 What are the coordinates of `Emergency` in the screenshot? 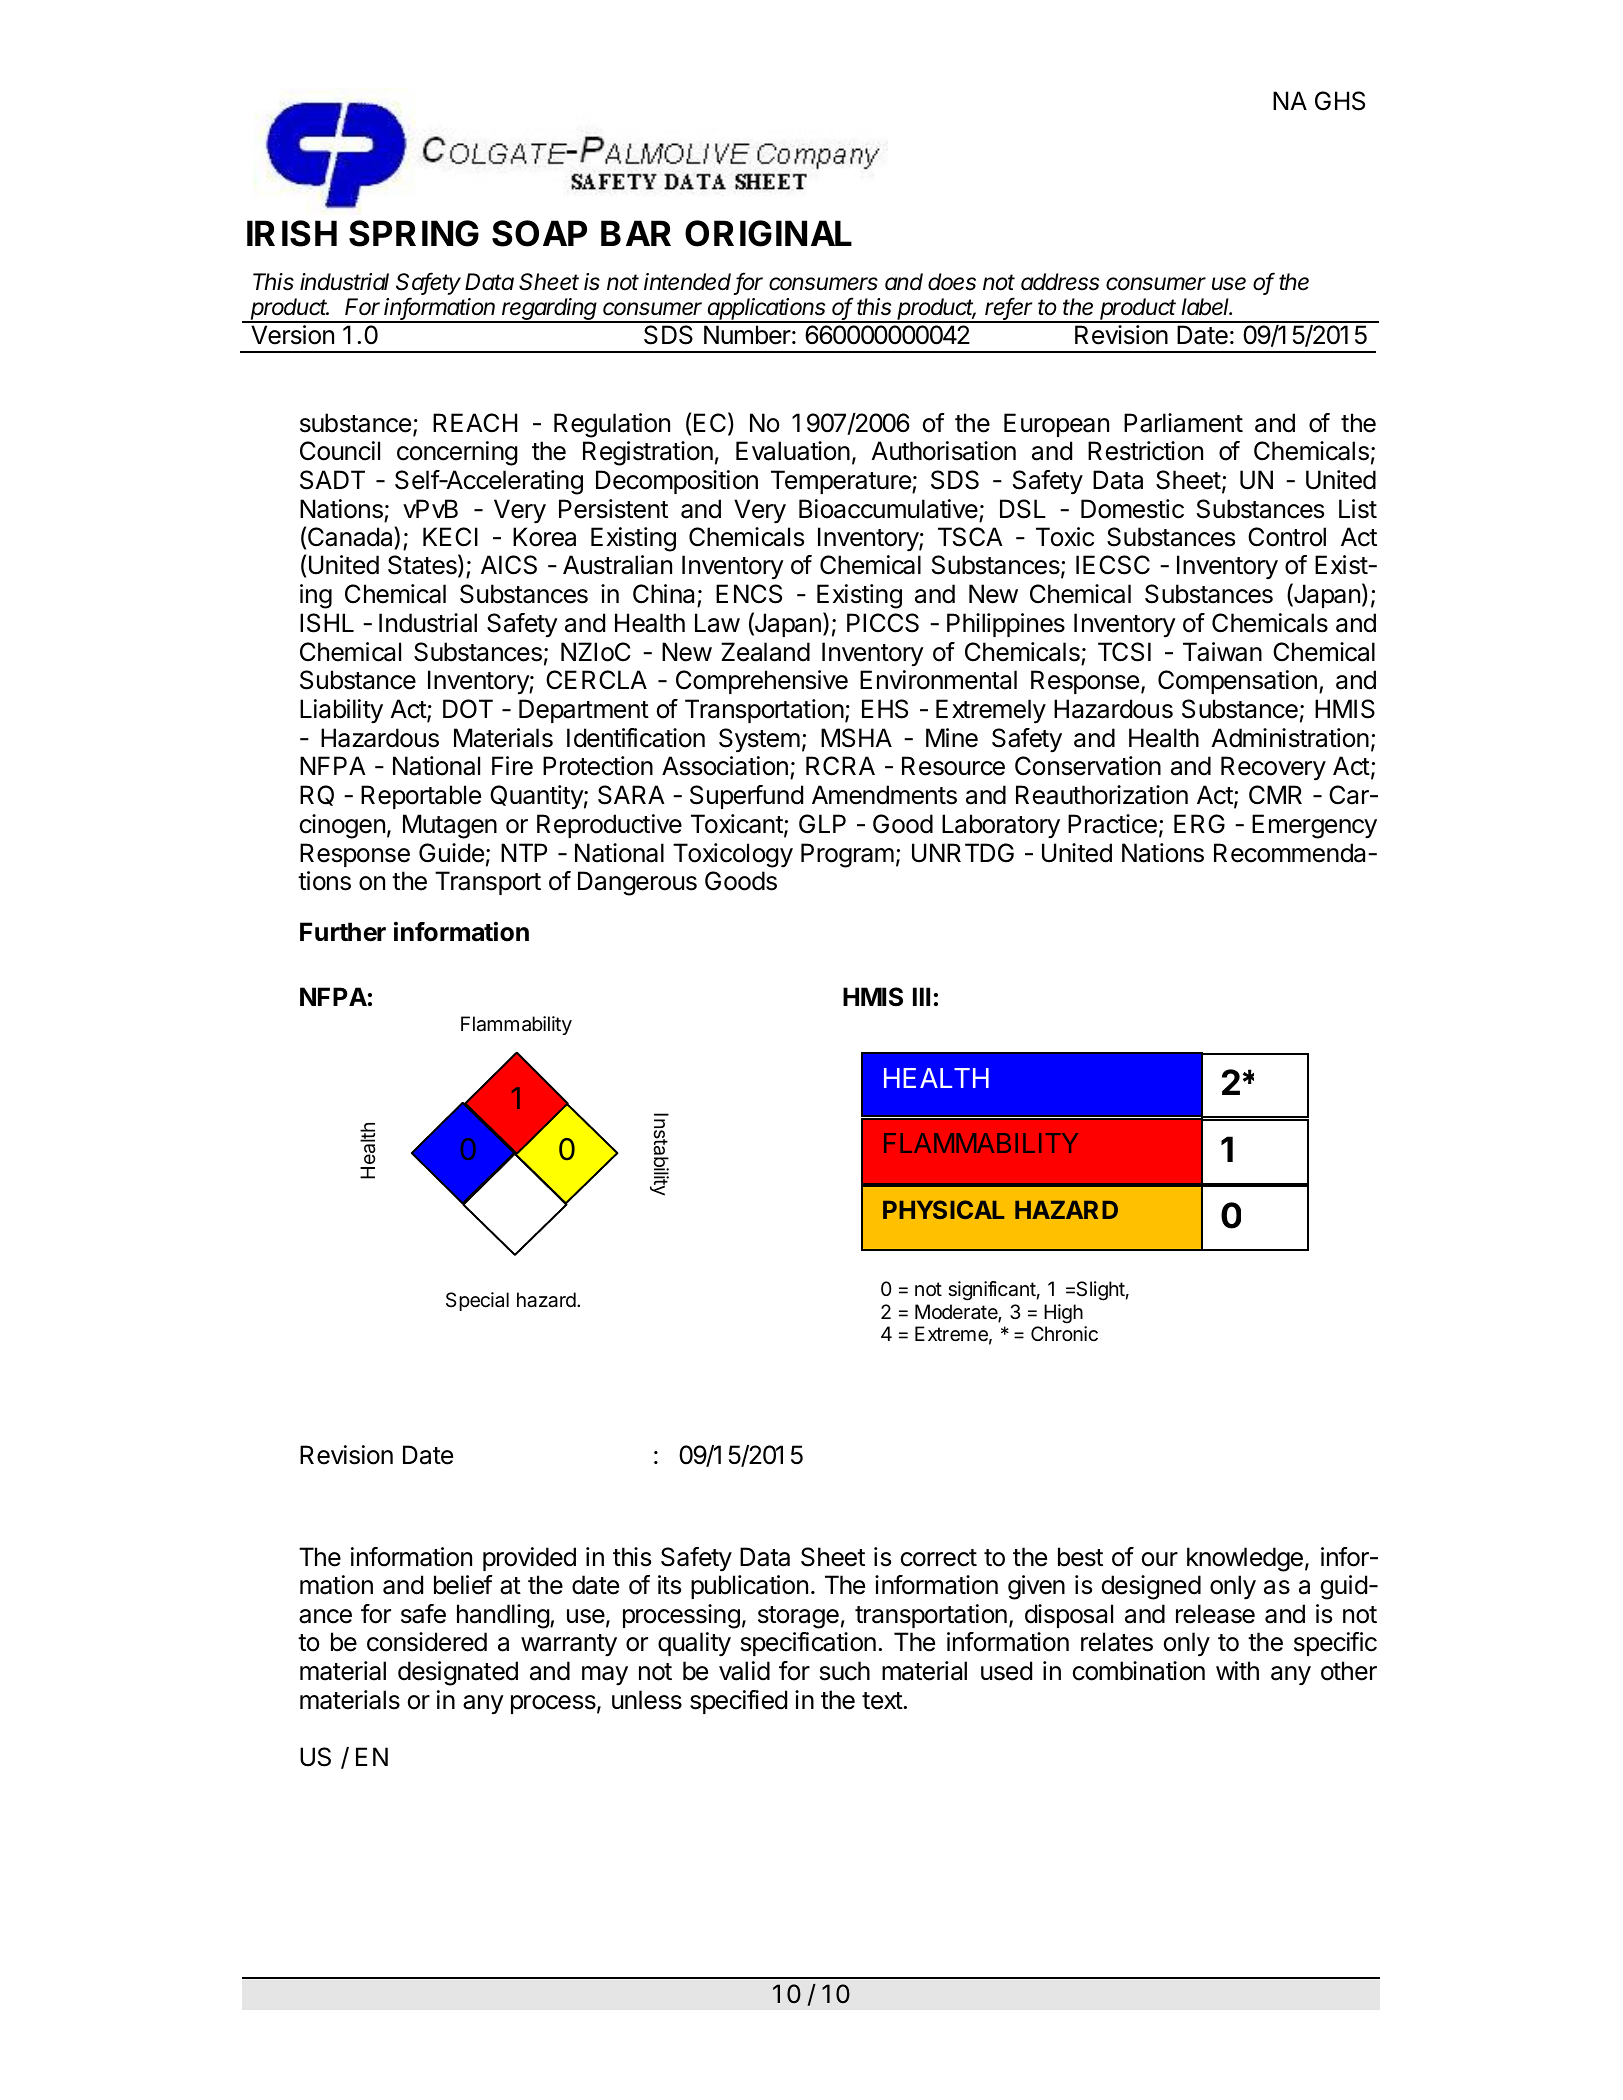 It's located at (1314, 826).
